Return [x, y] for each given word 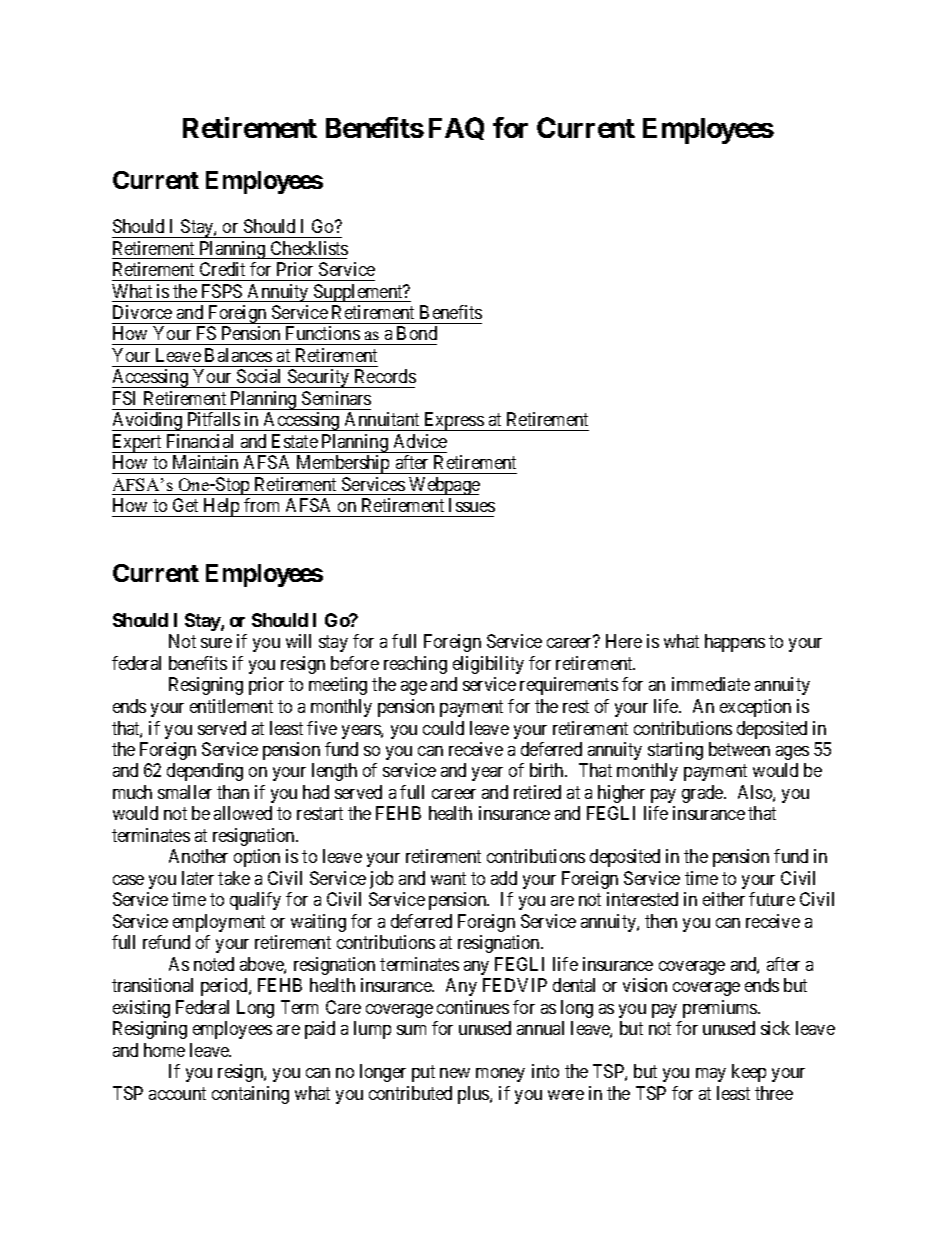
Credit [222, 269]
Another [198, 856]
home [164, 1050]
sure [216, 643]
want [448, 878]
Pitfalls [214, 419]
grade [703, 794]
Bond [417, 333]
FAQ [456, 128]
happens [735, 643]
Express [453, 421]
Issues [472, 505]
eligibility [488, 665]
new [455, 1073]
